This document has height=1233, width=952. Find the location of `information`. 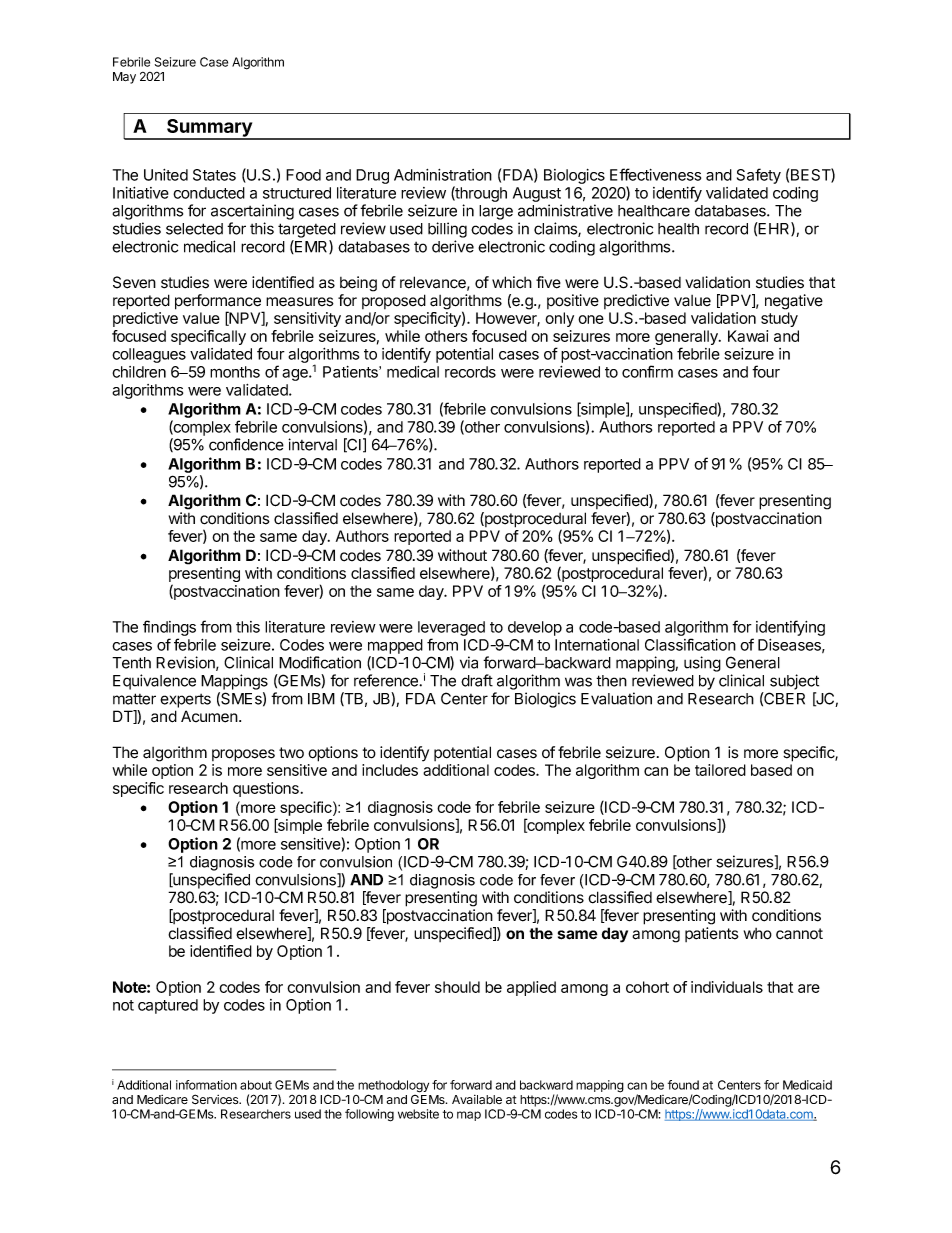

information is located at coordinates (206, 1085).
